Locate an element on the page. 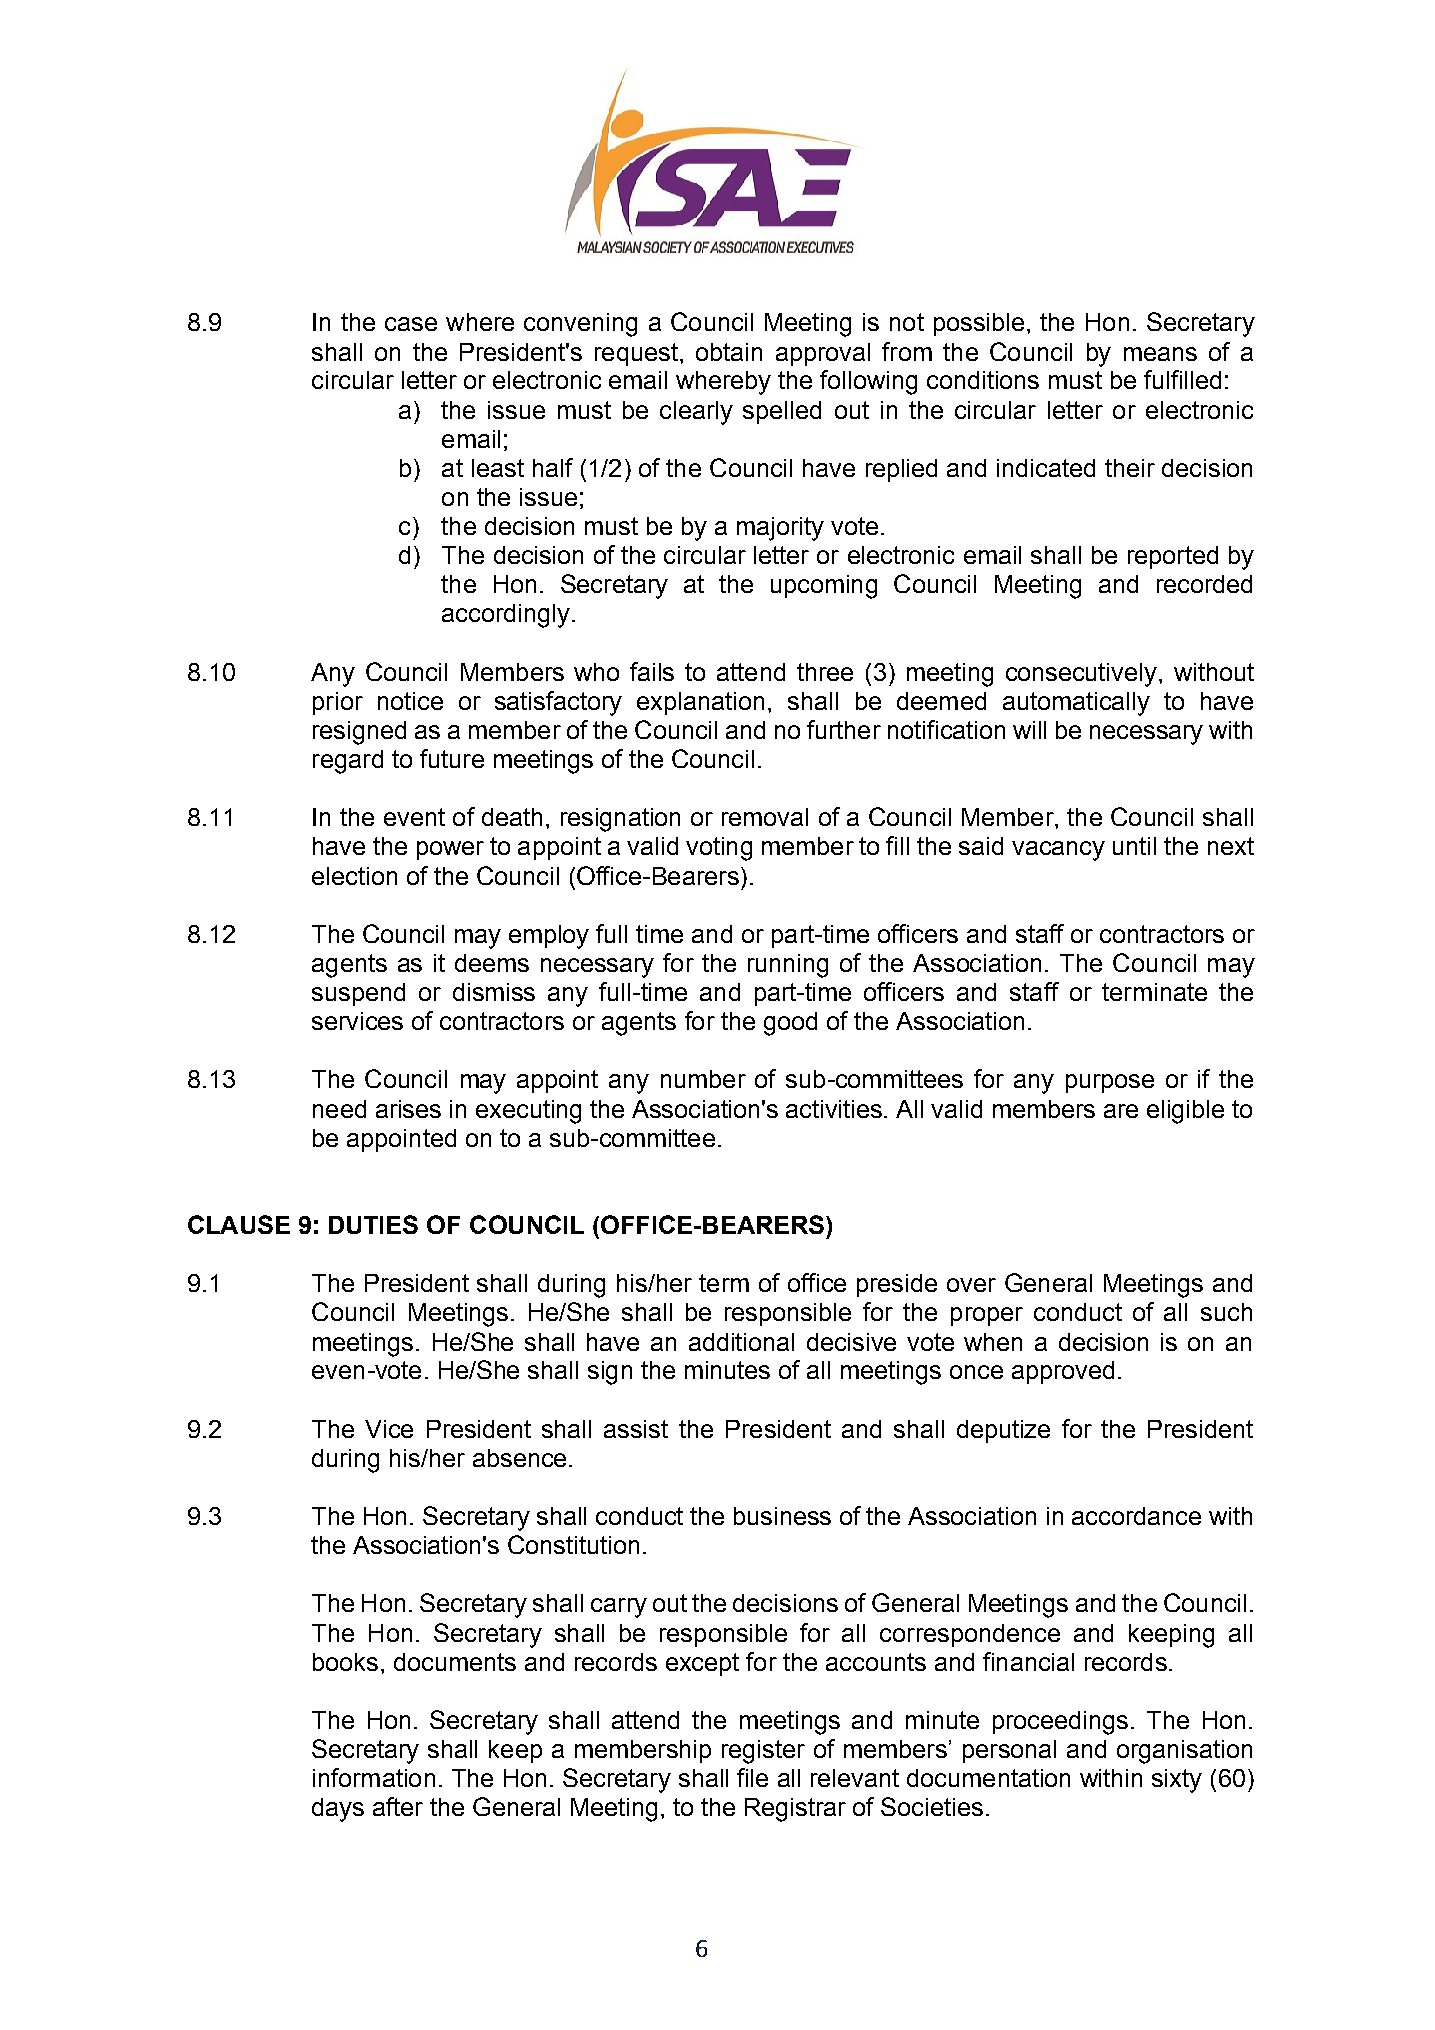 This page has width=1435, height=2030. absence is located at coordinates (519, 1458).
